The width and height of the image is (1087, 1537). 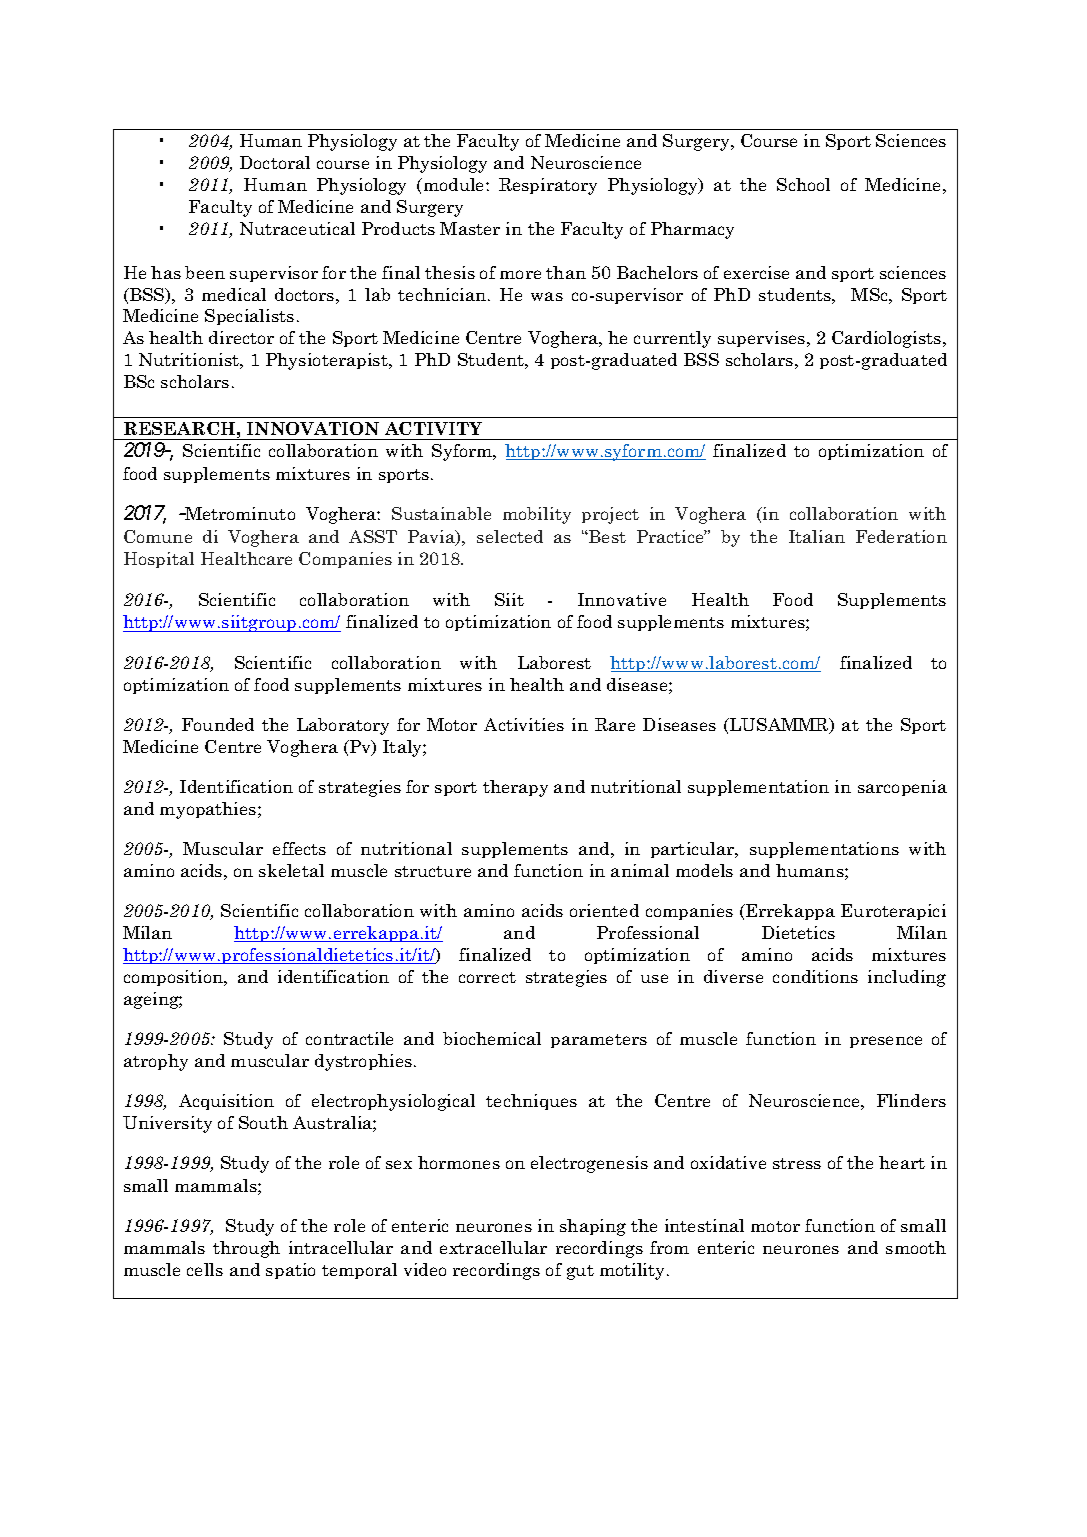 I want to click on smooth, so click(x=916, y=1247).
